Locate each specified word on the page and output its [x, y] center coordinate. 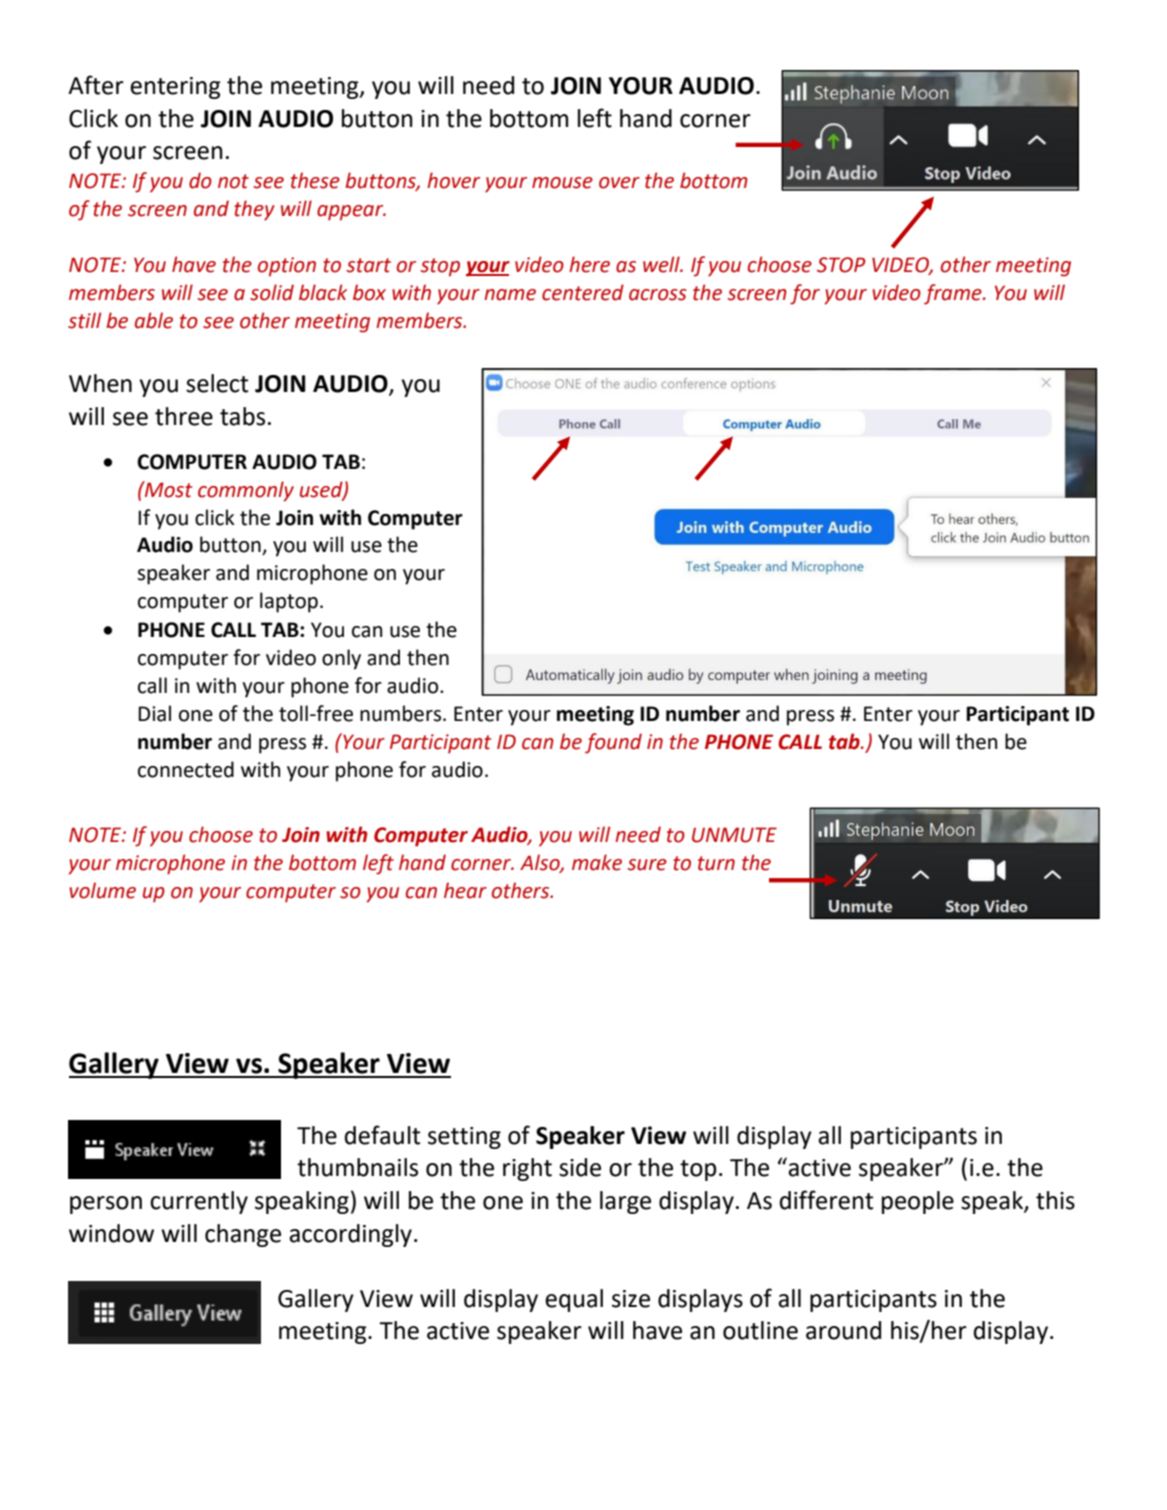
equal [574, 1300]
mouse [562, 183]
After [96, 85]
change [243, 1235]
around [843, 1330]
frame [954, 294]
